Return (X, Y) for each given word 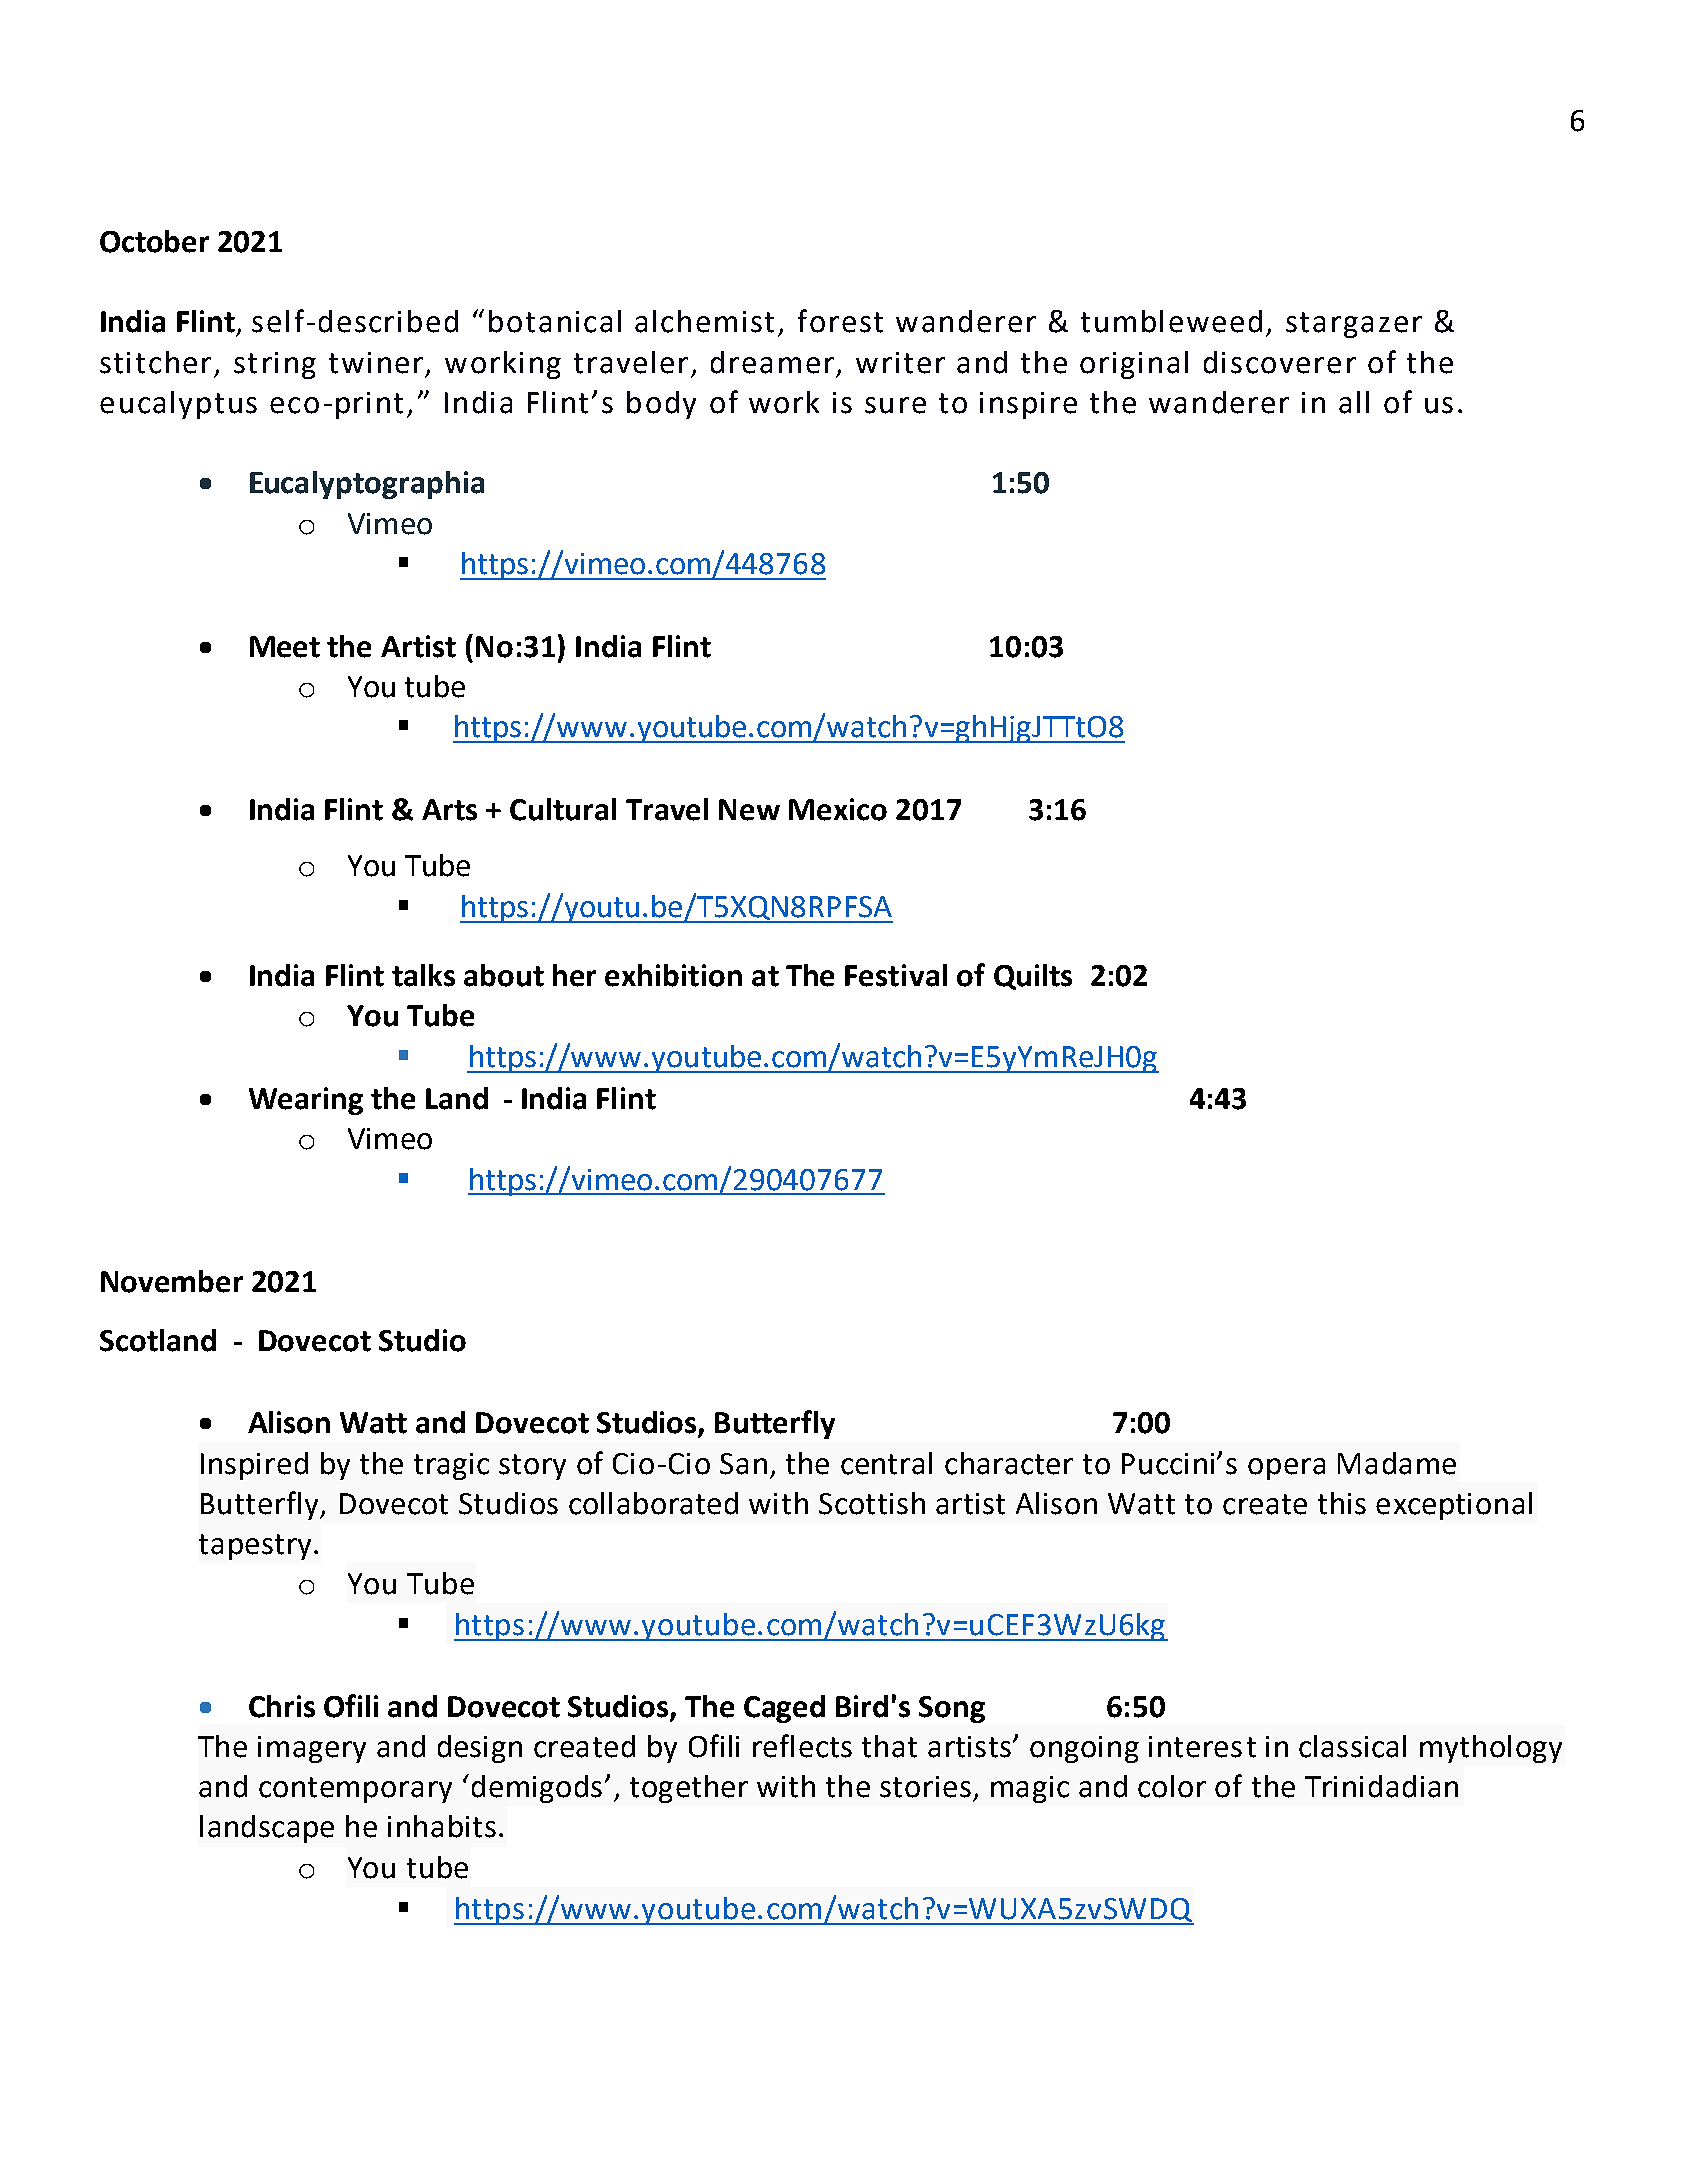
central (886, 1463)
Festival (896, 975)
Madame (1397, 1463)
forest (840, 321)
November (172, 1281)
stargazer (1354, 325)
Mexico (838, 809)
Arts (449, 810)
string (275, 365)
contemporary (355, 1790)
